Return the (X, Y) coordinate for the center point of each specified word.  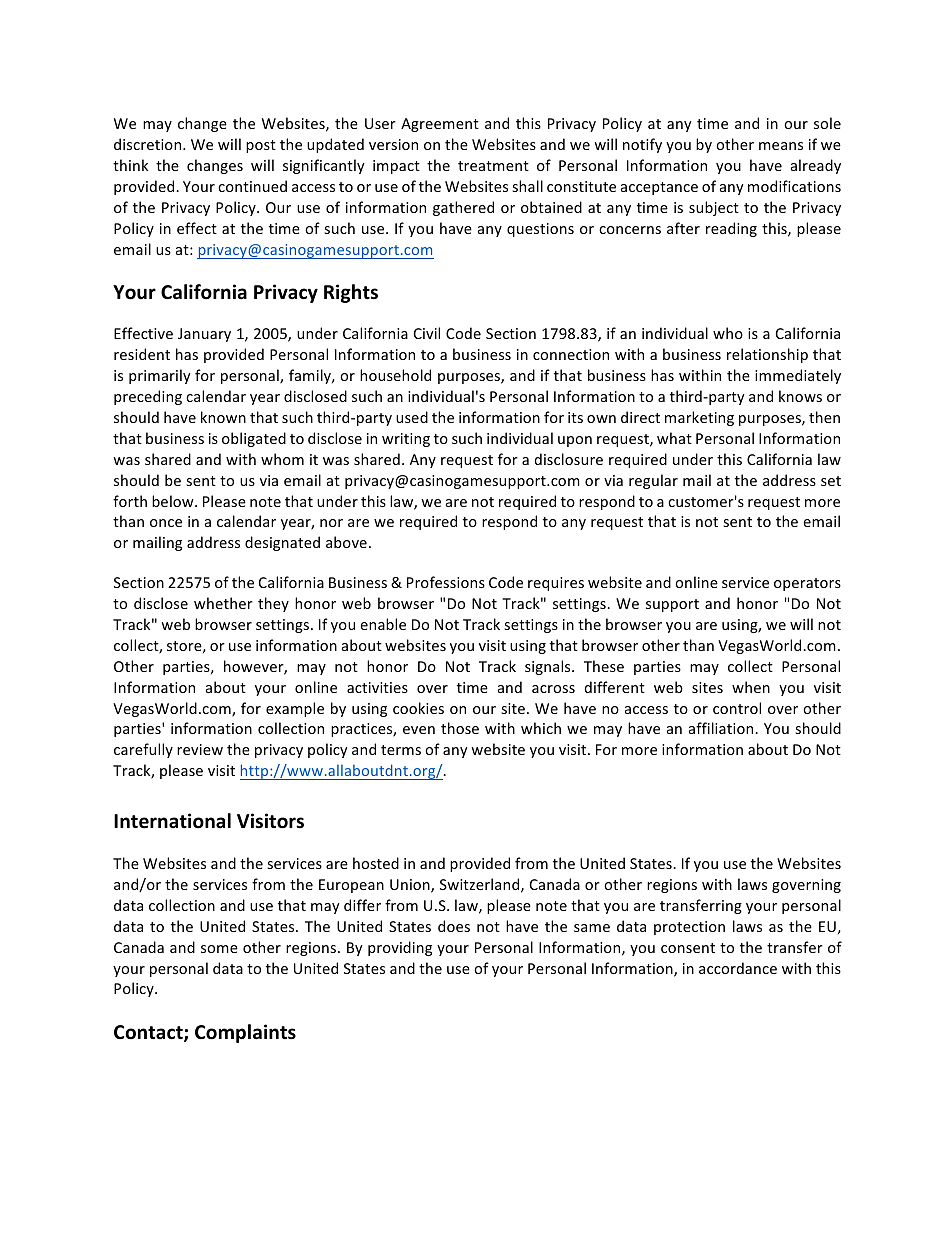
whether (223, 603)
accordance (738, 968)
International (172, 821)
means (781, 146)
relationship (767, 355)
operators (807, 584)
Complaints (245, 1033)
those (460, 728)
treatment (493, 166)
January (204, 335)
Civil (427, 333)
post (261, 146)
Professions (446, 582)
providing (400, 948)
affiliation (722, 728)
